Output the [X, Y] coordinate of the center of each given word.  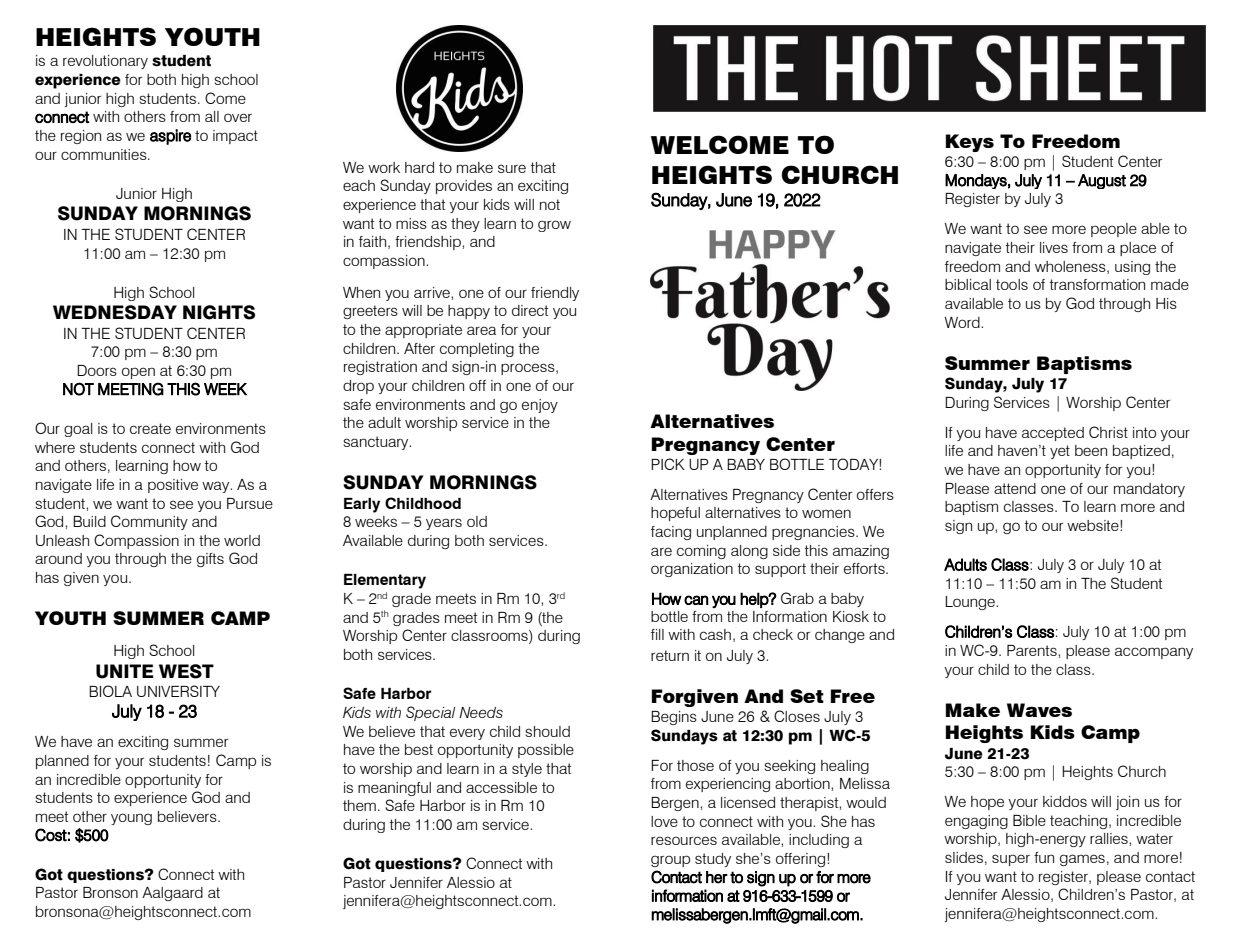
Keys [969, 143]
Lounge [971, 603]
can [696, 600]
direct [530, 310]
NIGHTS [219, 312]
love [664, 821]
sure [512, 168]
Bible [1029, 820]
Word [963, 322]
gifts [210, 560]
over [238, 117]
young [131, 819]
